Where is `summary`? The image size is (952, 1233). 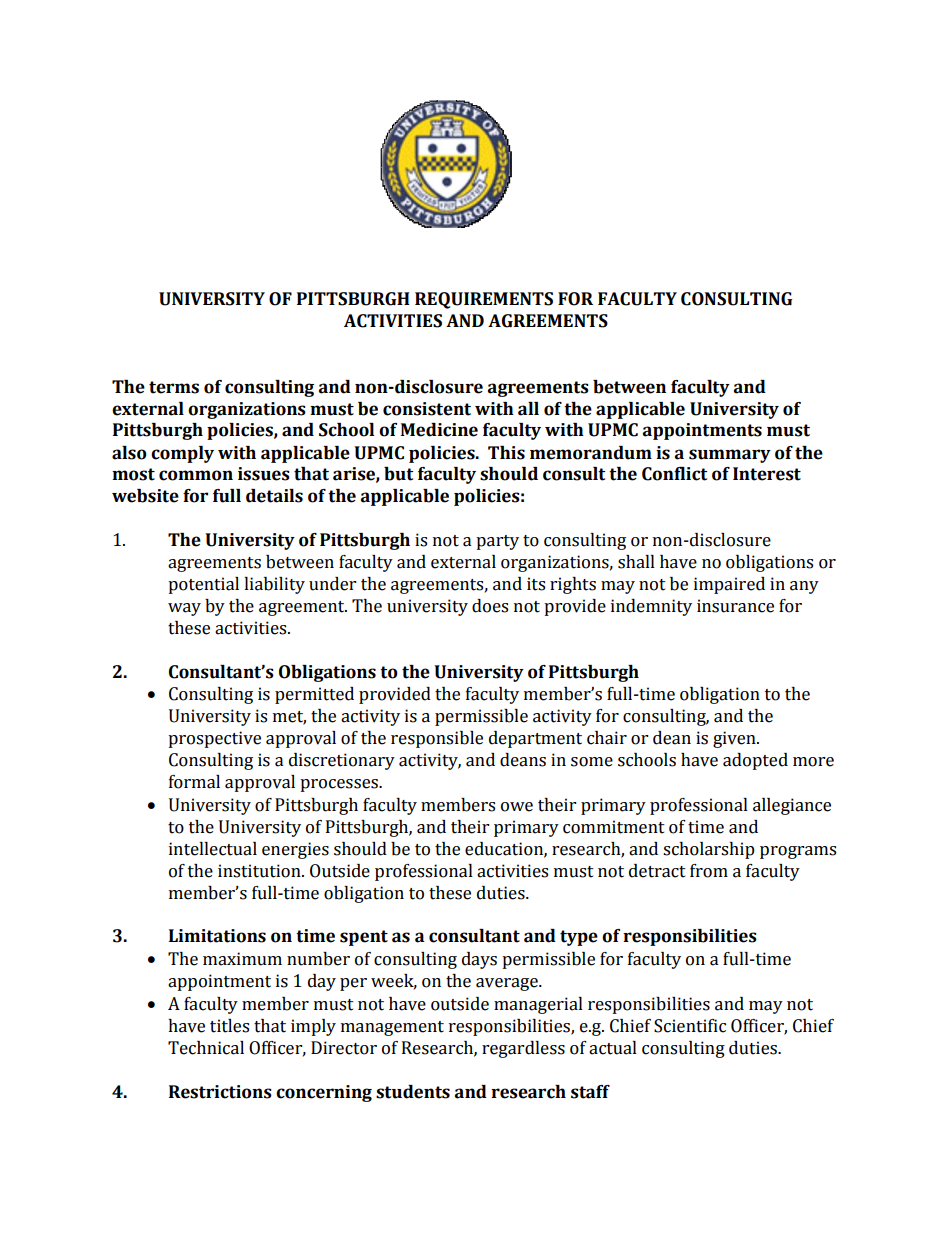 summary is located at coordinates (730, 456).
